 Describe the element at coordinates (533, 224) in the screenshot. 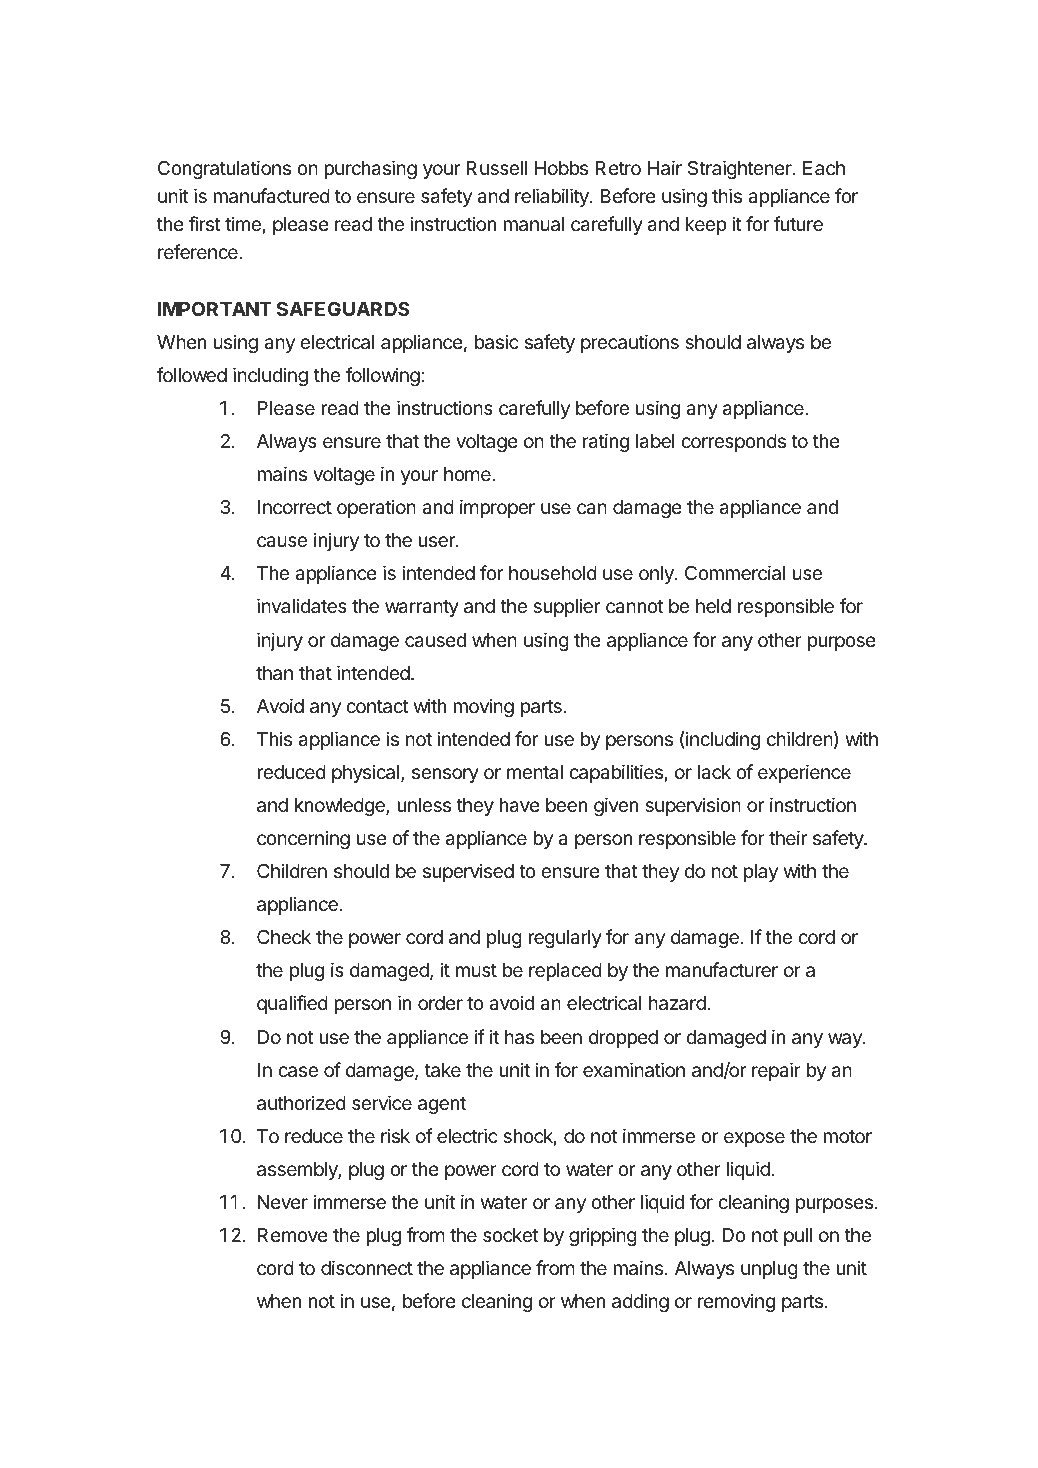

I see `manual` at that location.
